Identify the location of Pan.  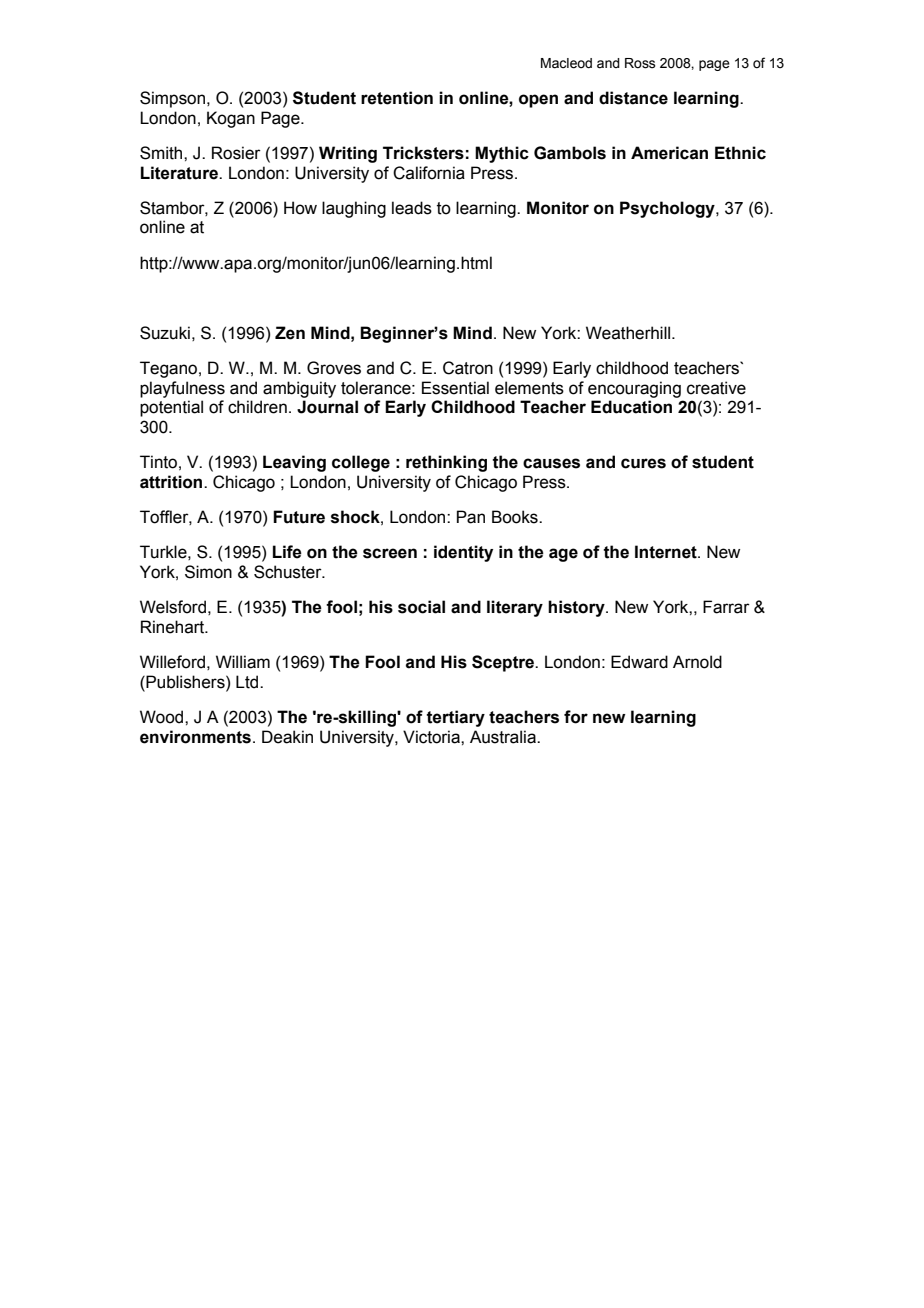
(471, 517).
